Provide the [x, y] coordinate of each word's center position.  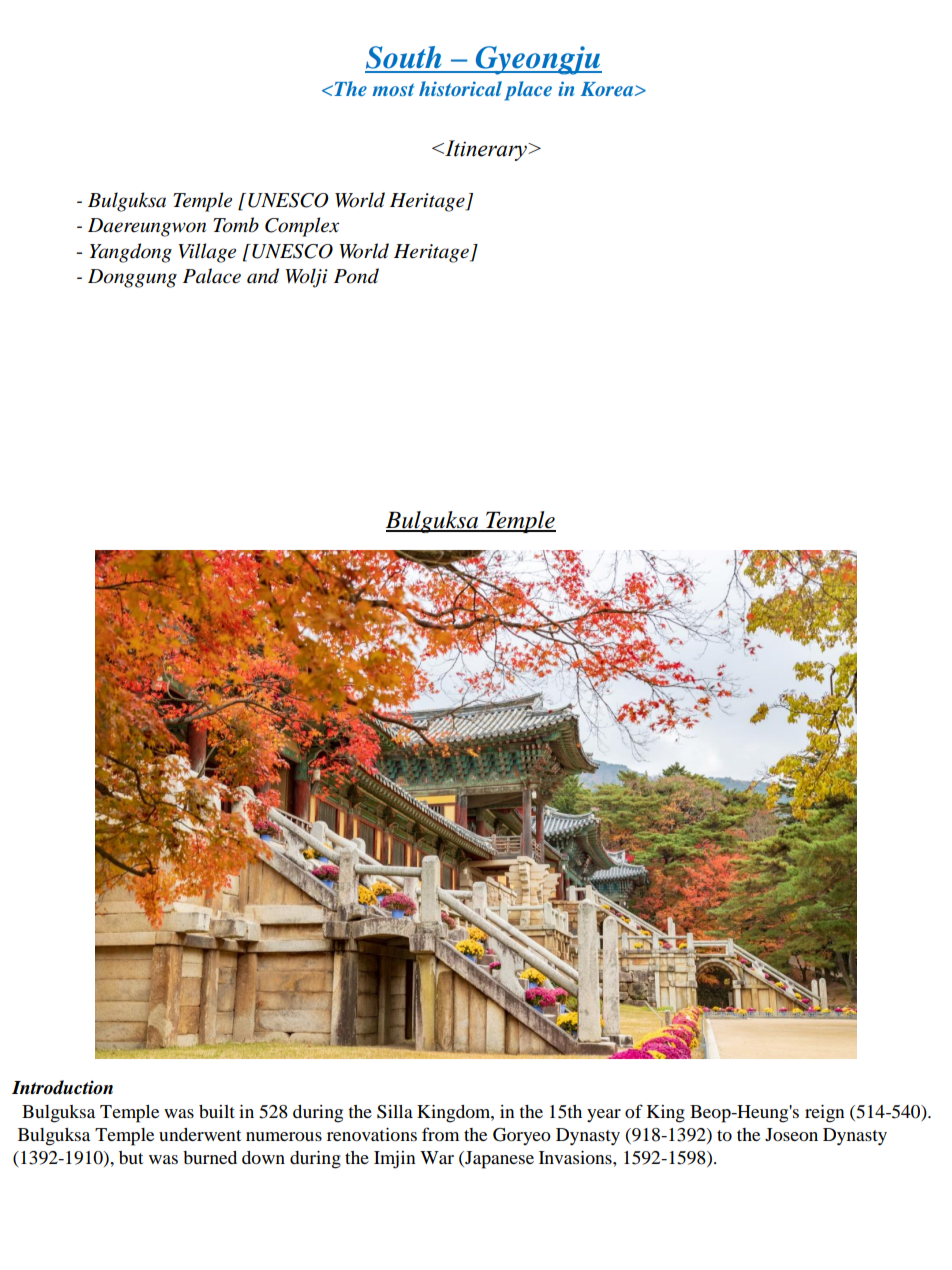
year [604, 1115]
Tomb [236, 225]
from [440, 1134]
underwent [200, 1134]
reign [825, 1114]
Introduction [62, 1087]
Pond [356, 276]
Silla [395, 1112]
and [263, 276]
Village [207, 253]
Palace [212, 276]
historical [460, 88]
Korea [608, 89]
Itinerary [486, 150]
